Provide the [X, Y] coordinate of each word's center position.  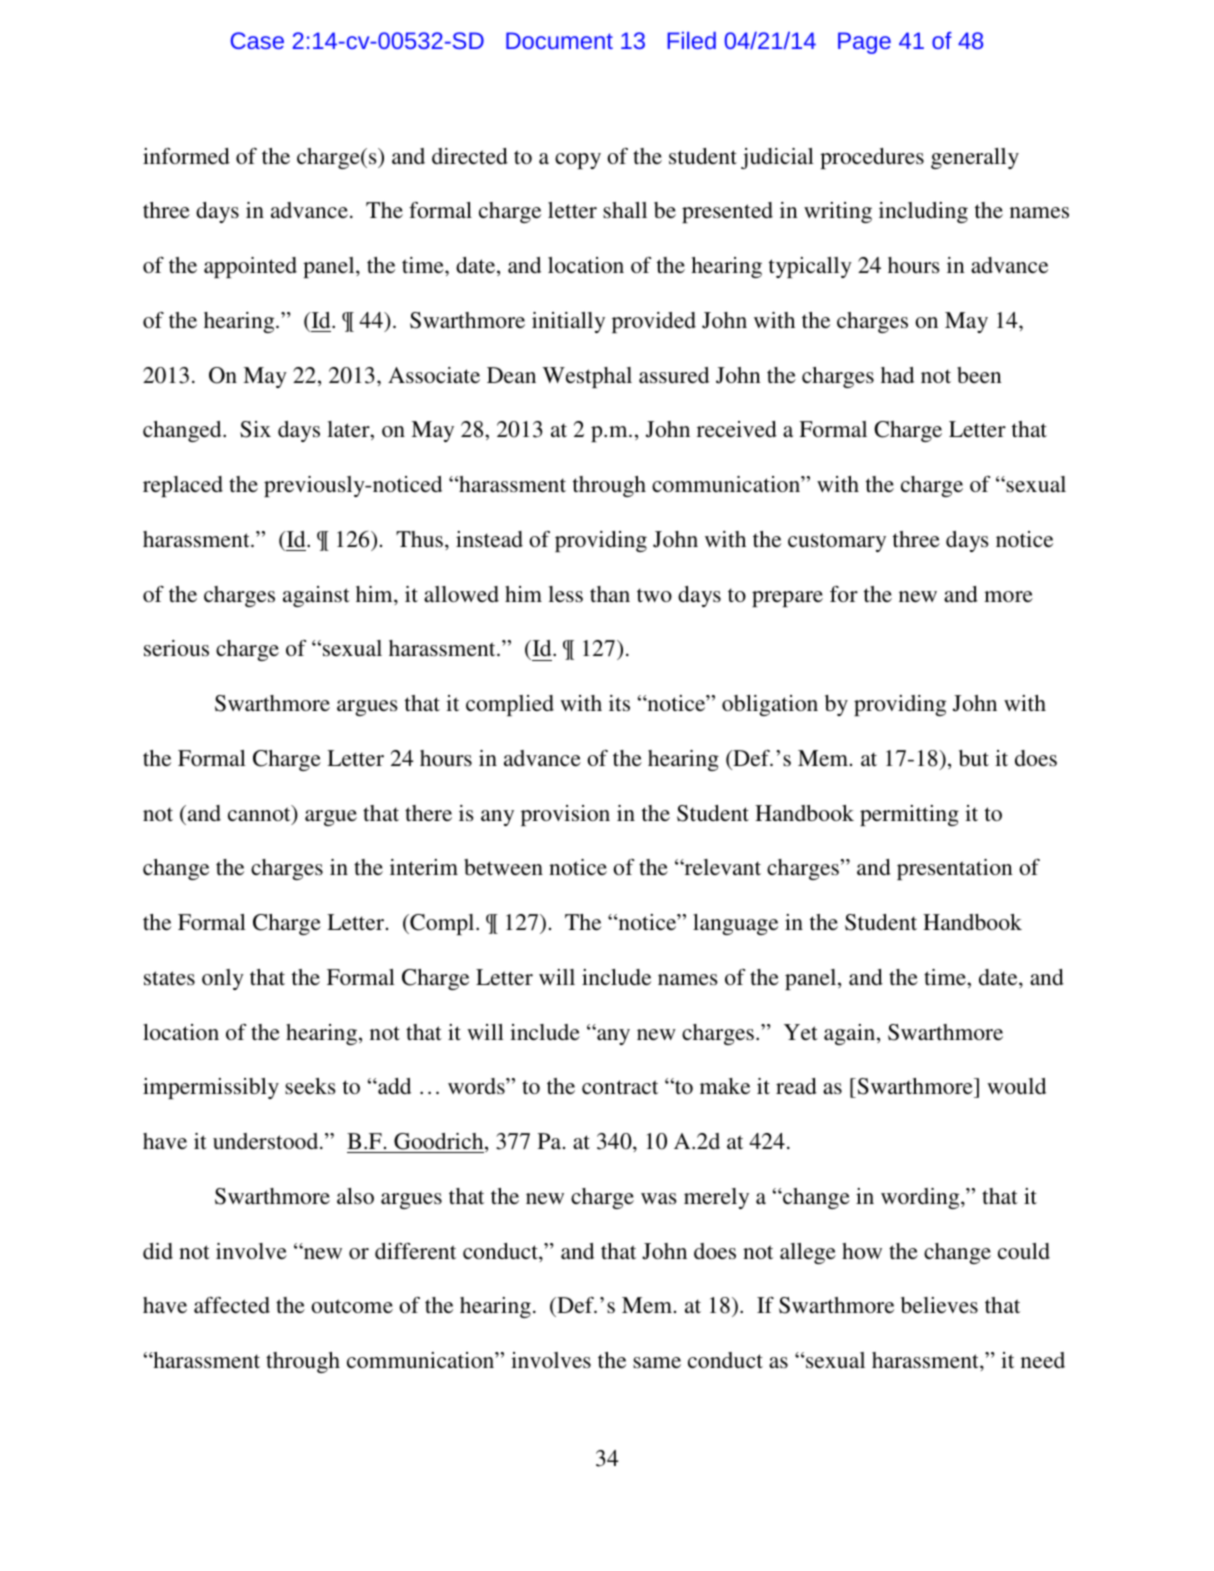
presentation [955, 869]
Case [257, 40]
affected [232, 1305]
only [223, 979]
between [503, 867]
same [657, 1363]
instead [489, 539]
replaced [183, 486]
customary [837, 542]
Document [559, 40]
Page [864, 43]
